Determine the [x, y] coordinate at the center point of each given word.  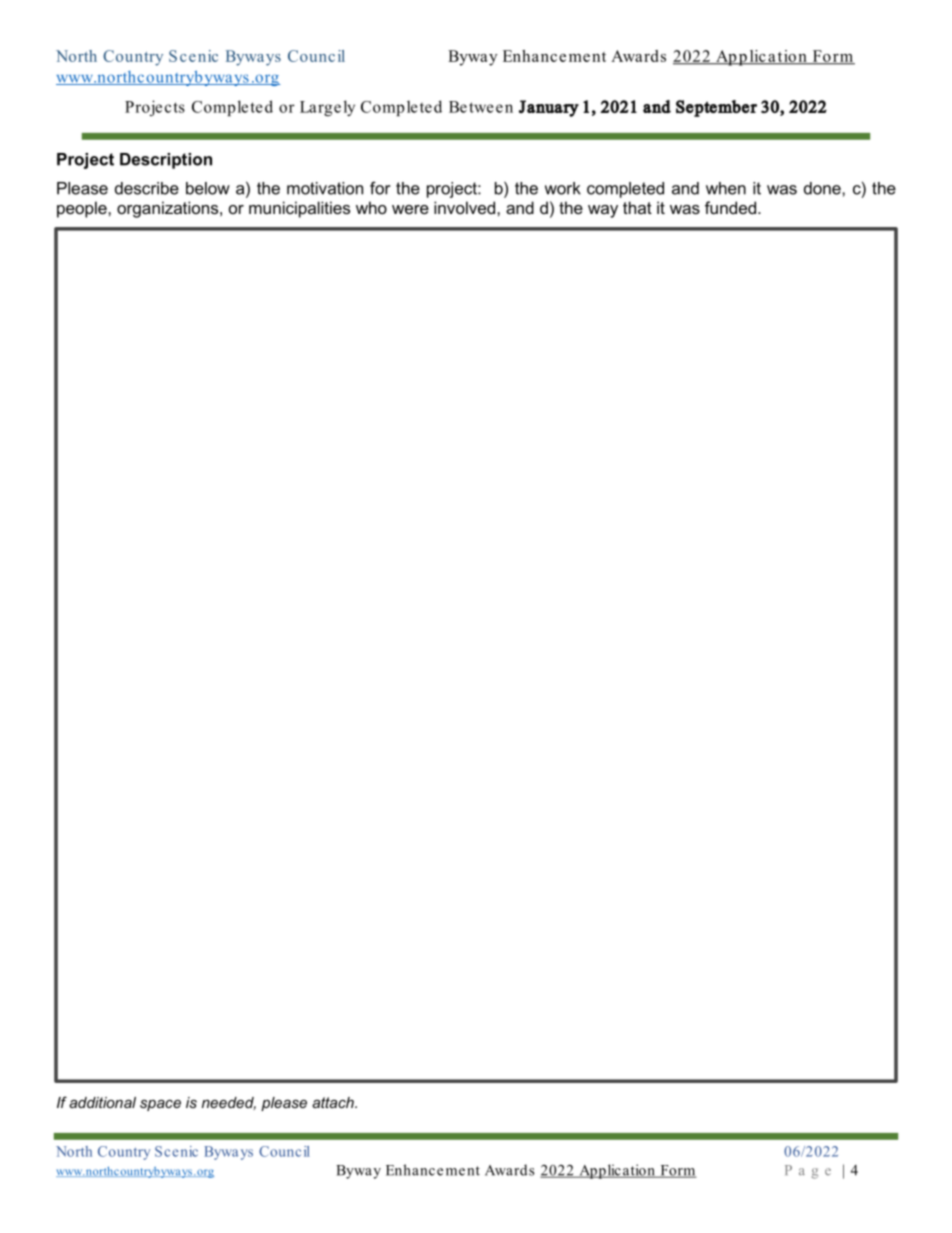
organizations [169, 209]
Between [481, 107]
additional [102, 1102]
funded [730, 207]
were [410, 209]
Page [808, 1172]
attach [334, 1102]
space [160, 1105]
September [716, 108]
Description [166, 161]
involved [466, 207]
